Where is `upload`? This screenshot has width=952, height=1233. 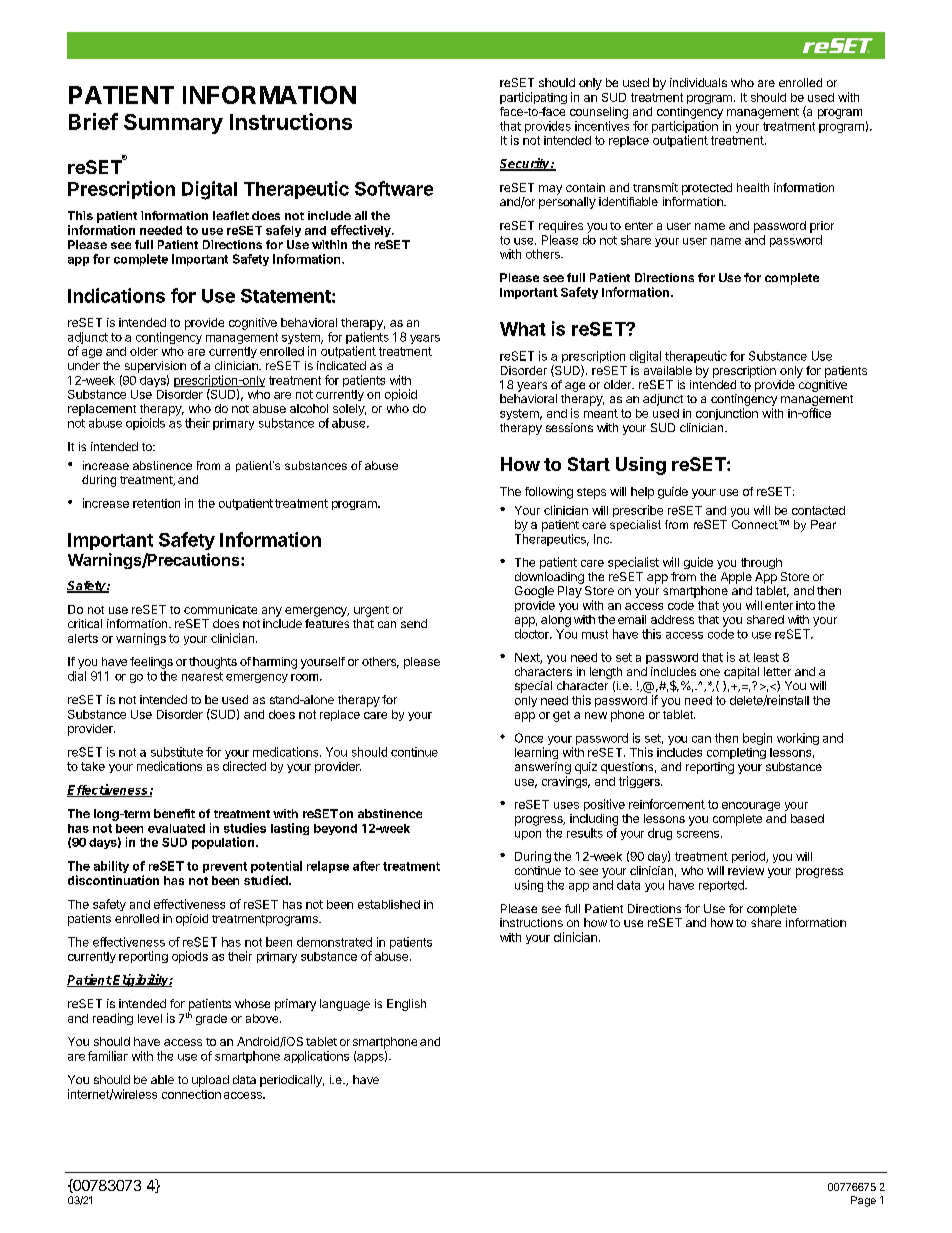
upload is located at coordinates (210, 1081).
